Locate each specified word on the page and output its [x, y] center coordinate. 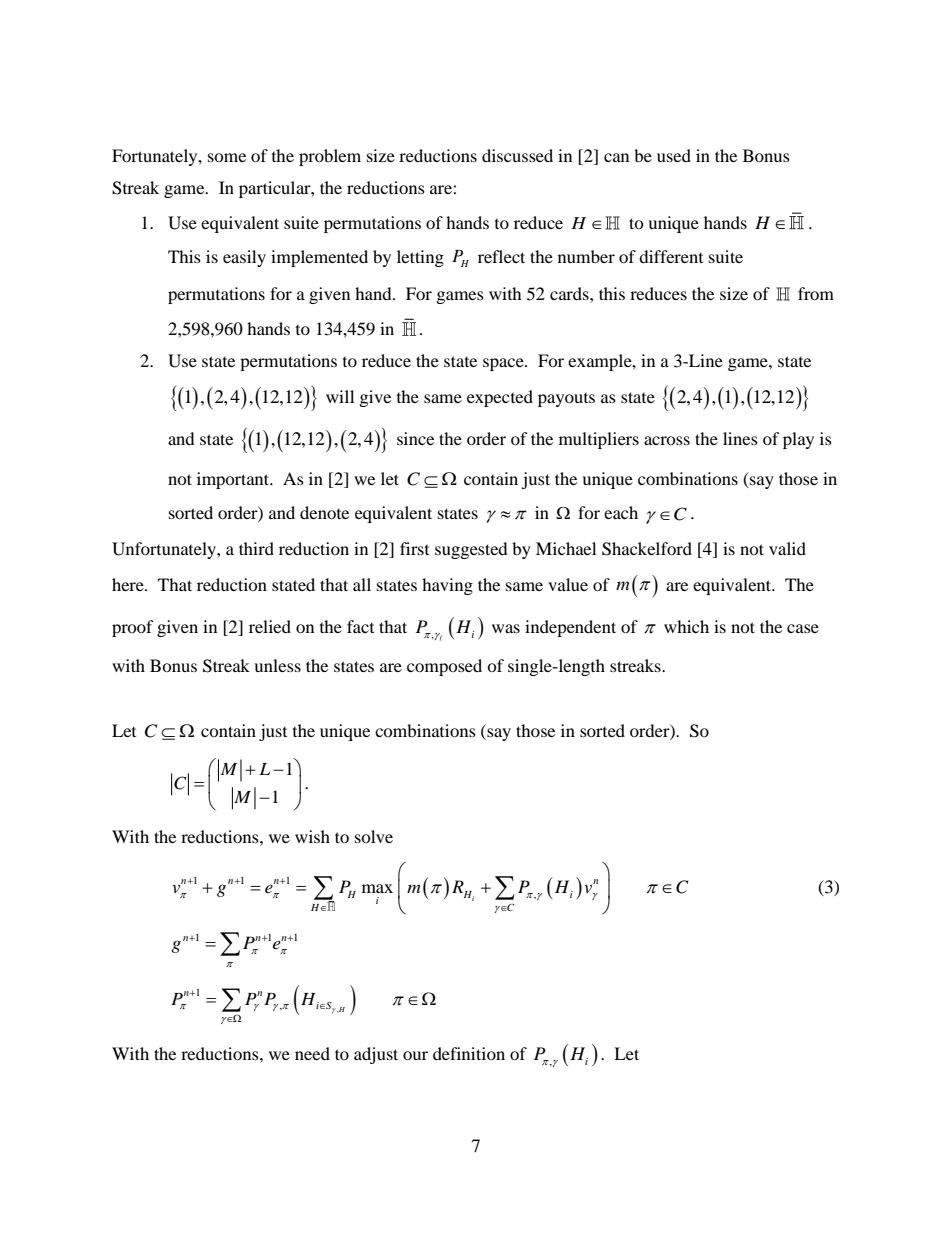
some [227, 157]
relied [270, 626]
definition [469, 1053]
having [447, 586]
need [312, 1053]
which [686, 626]
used [674, 155]
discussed [517, 155]
